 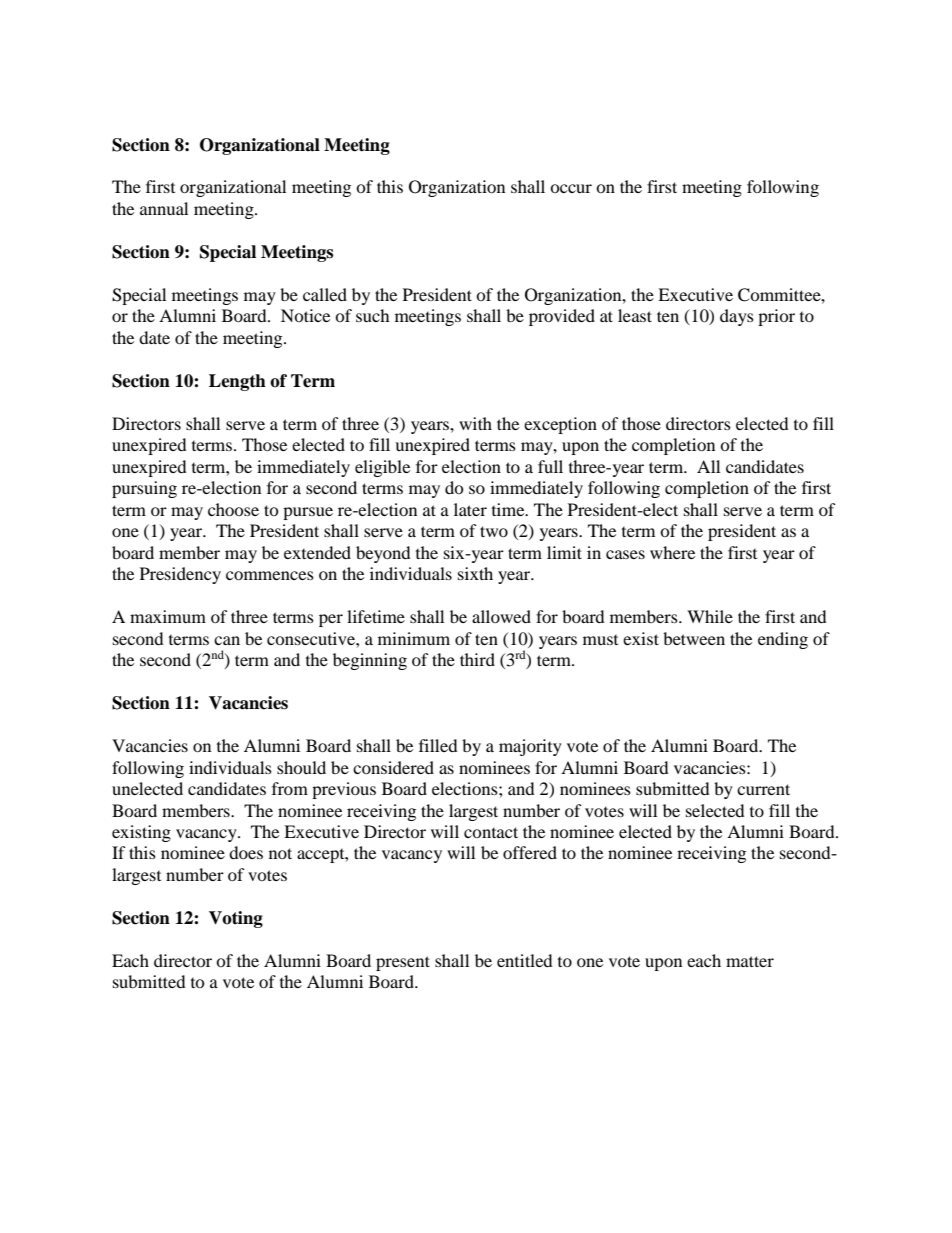 What do you see at coordinates (737, 317) in the screenshot?
I see `days` at bounding box center [737, 317].
